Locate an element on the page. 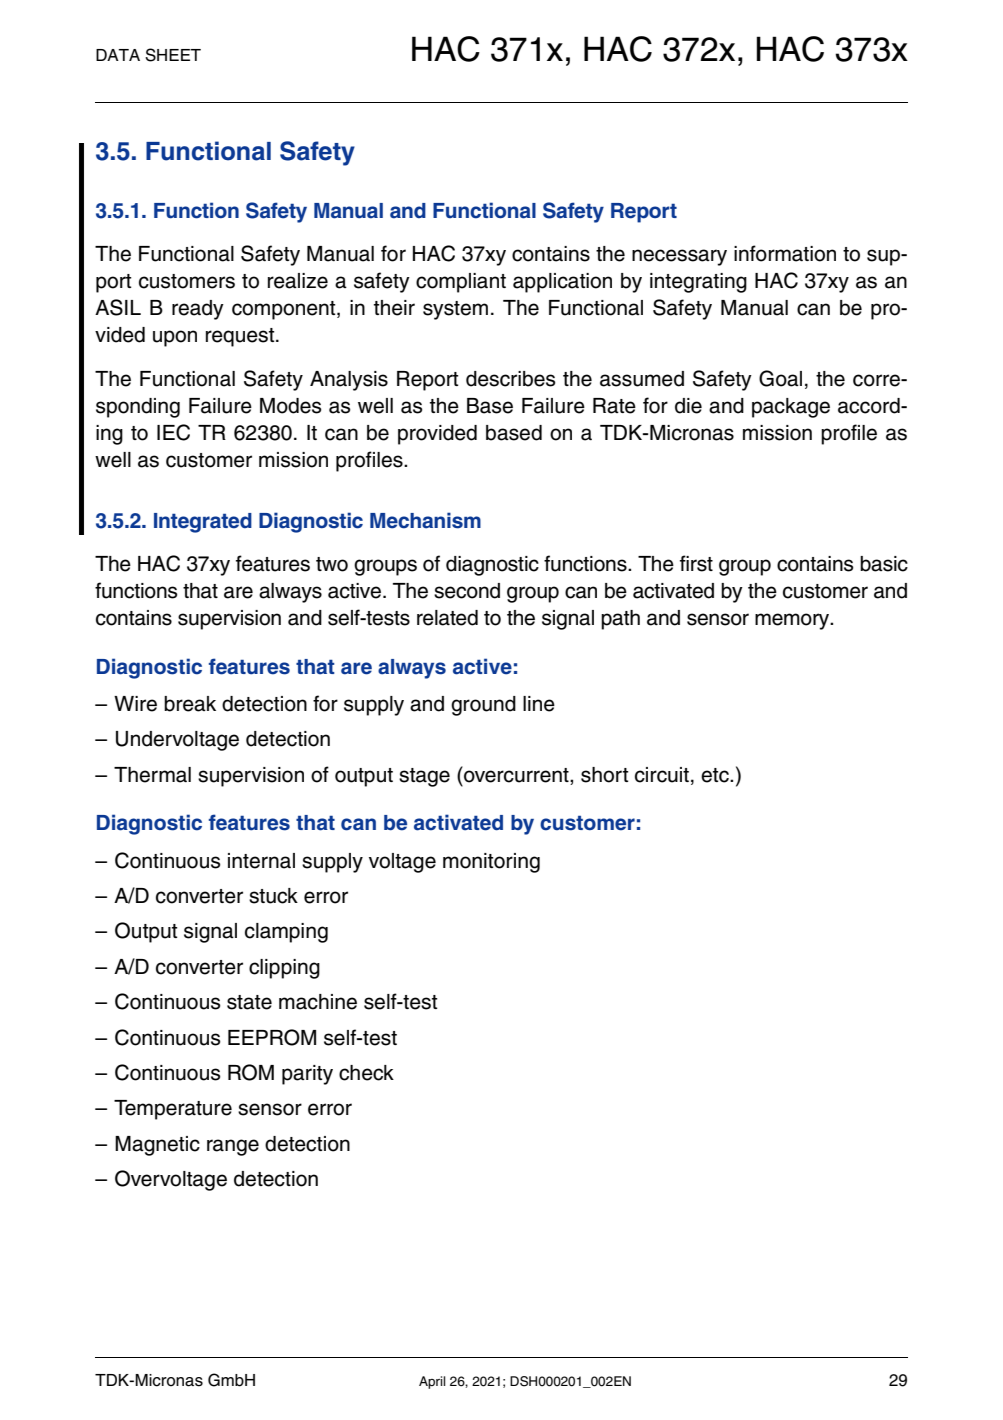  information is located at coordinates (785, 253).
